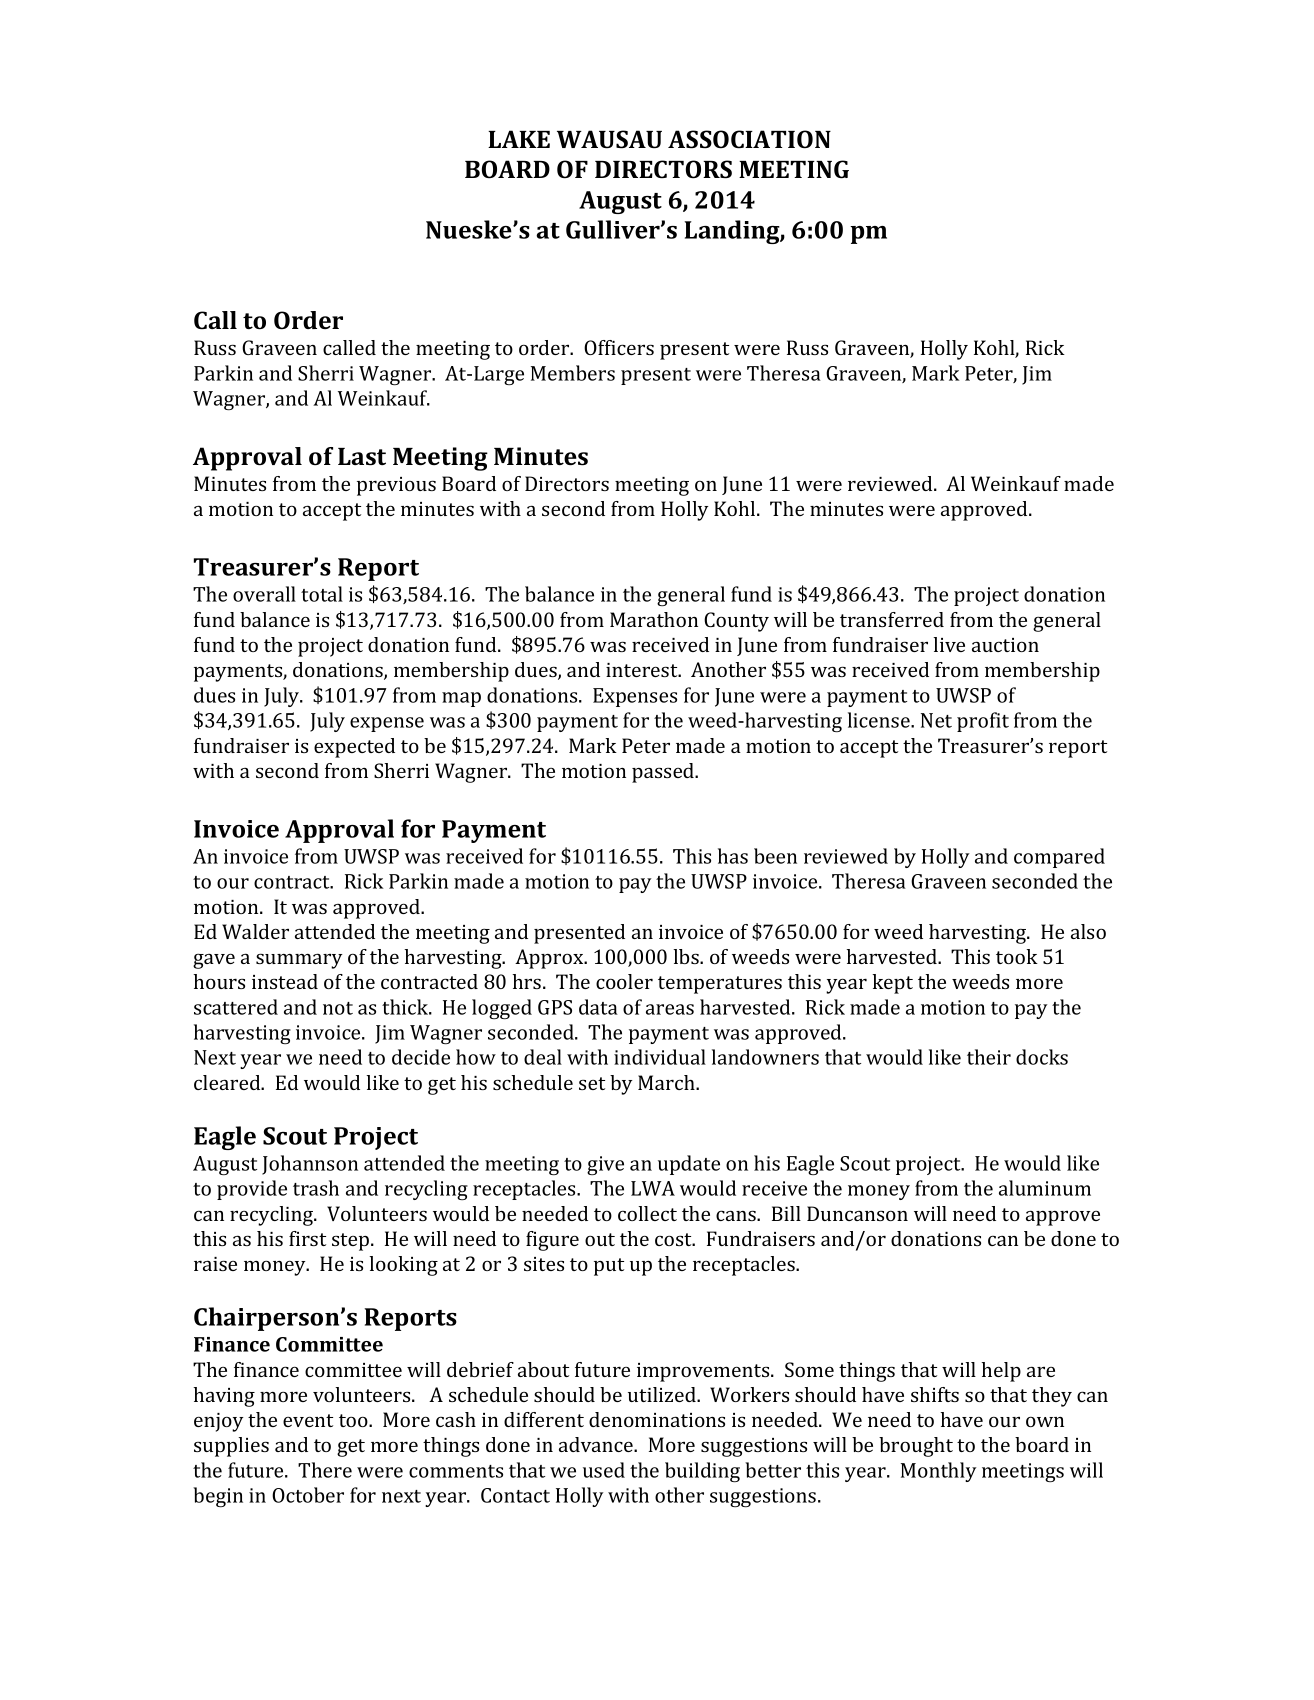  Describe the element at coordinates (354, 748) in the document. I see `expected` at that location.
